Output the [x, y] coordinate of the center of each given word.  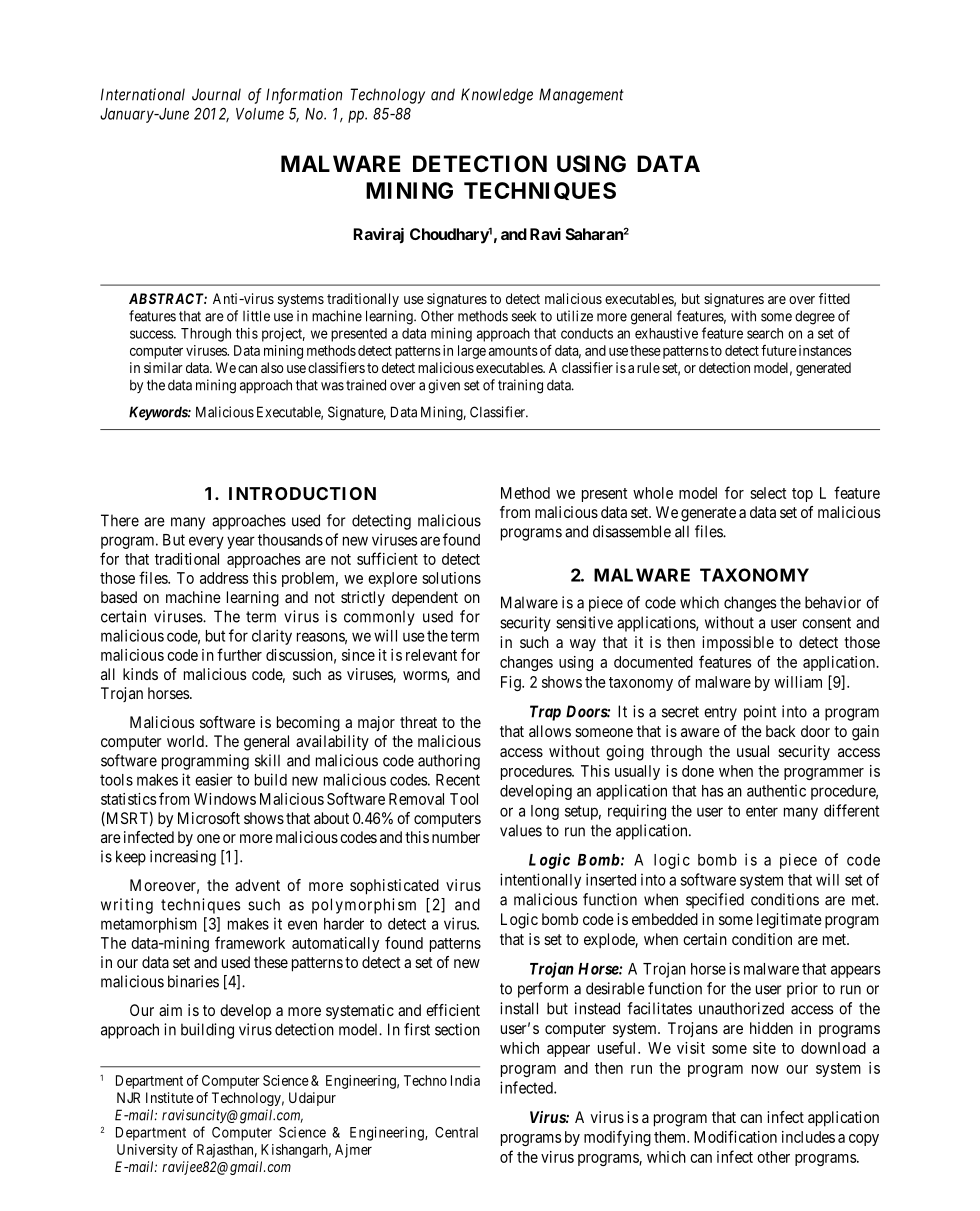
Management [581, 96]
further [239, 654]
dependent [425, 599]
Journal [216, 94]
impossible [738, 644]
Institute [170, 1097]
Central [456, 1132]
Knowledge [497, 96]
